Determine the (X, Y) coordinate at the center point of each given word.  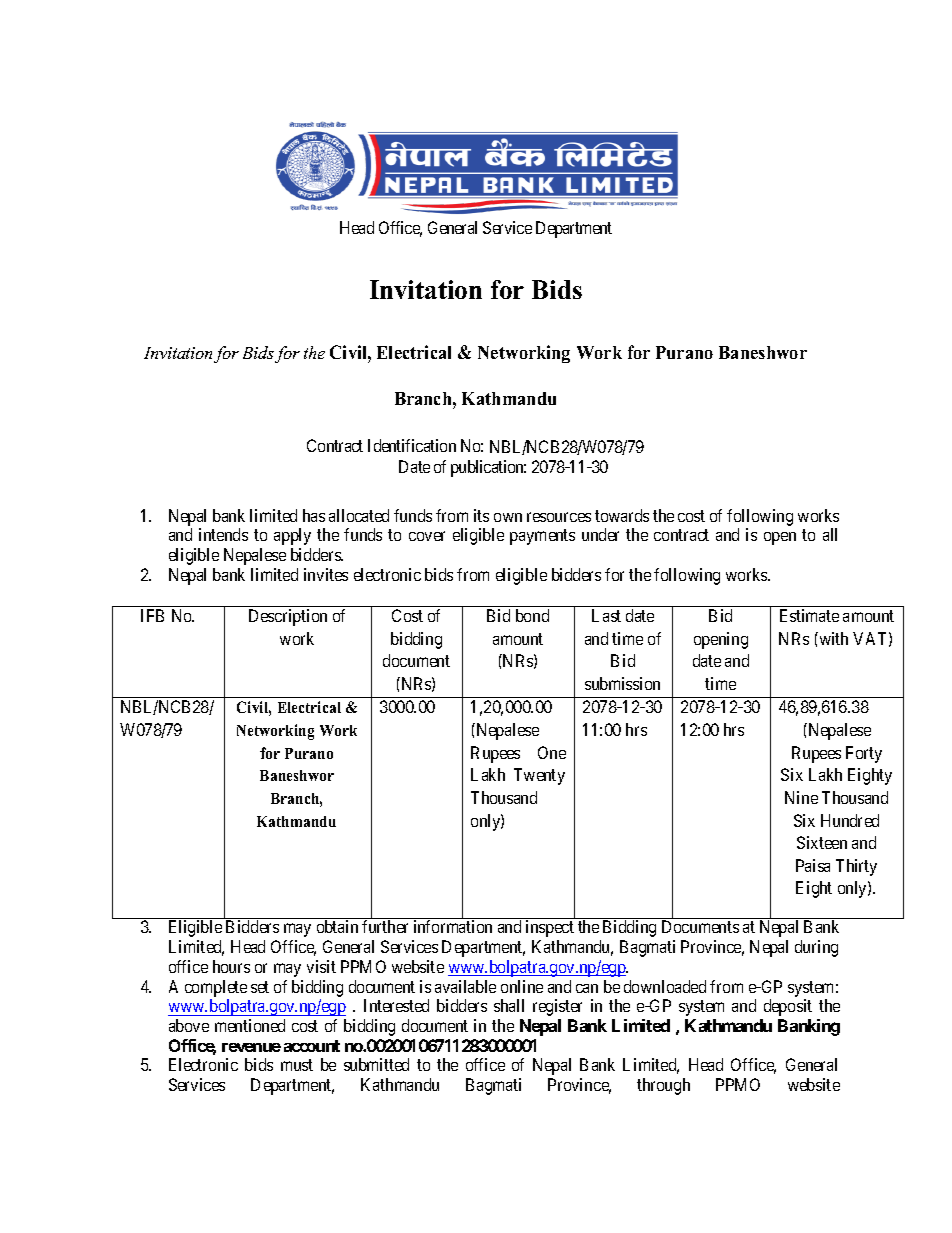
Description (288, 617)
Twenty (539, 776)
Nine (801, 797)
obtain (337, 926)
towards (622, 515)
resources (559, 517)
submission (622, 683)
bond (532, 615)
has (314, 515)
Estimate (809, 615)
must (297, 1065)
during (816, 948)
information (453, 926)
